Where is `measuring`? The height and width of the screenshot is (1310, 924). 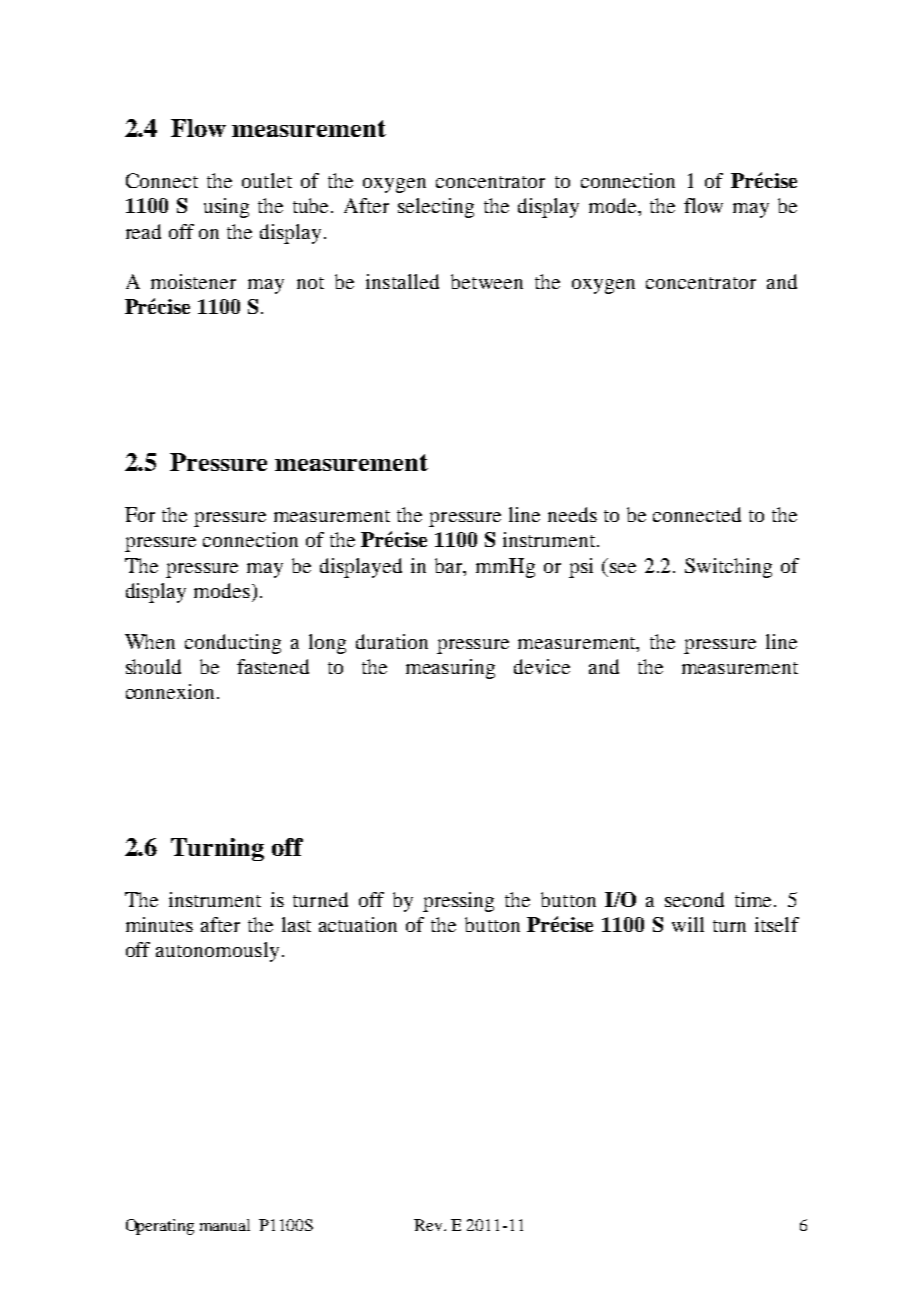 measuring is located at coordinates (450, 669).
